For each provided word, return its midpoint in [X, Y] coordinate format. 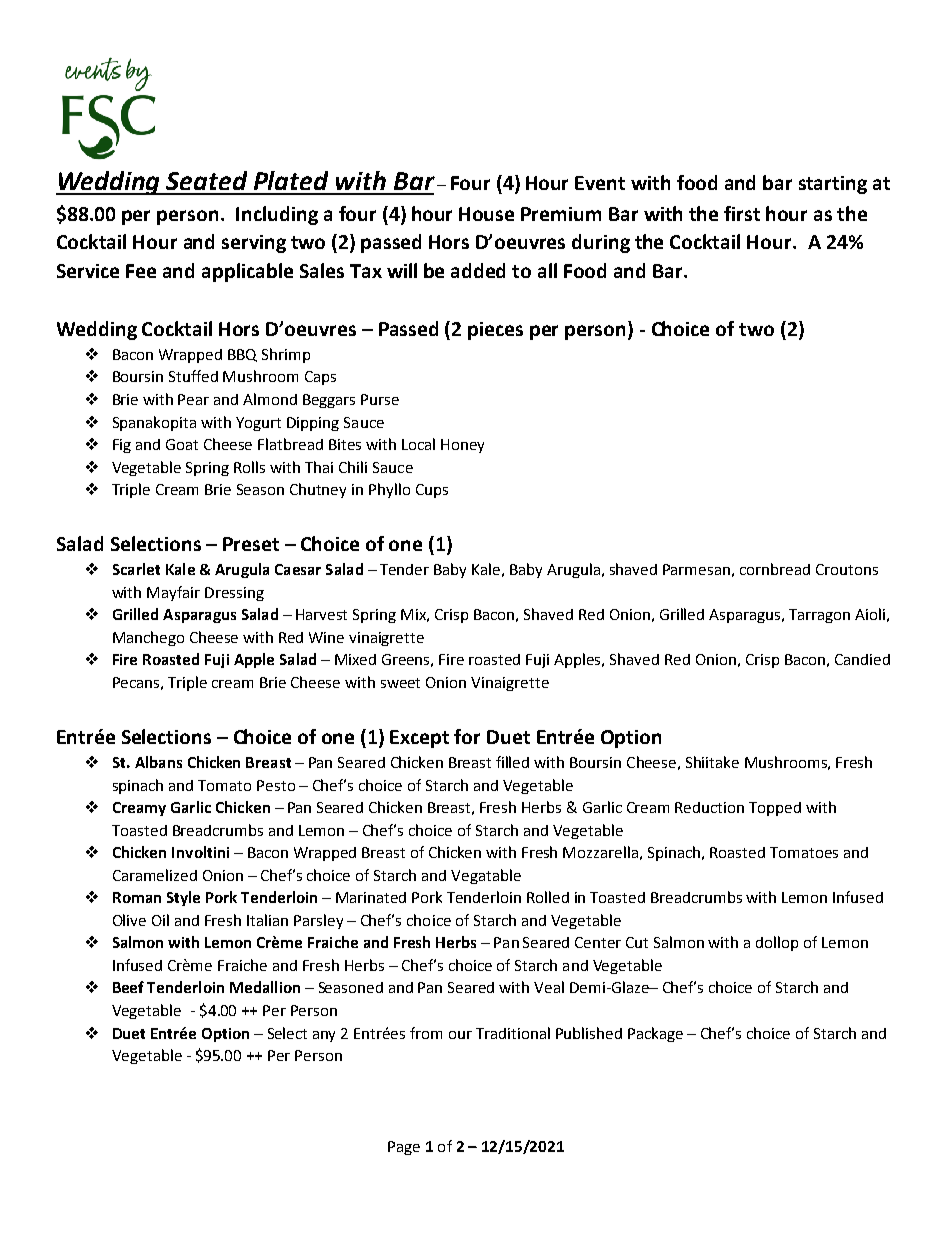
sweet [400, 683]
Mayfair [173, 593]
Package [655, 1034]
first [742, 213]
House [486, 214]
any [324, 1036]
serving [254, 244]
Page [404, 1148]
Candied [862, 659]
